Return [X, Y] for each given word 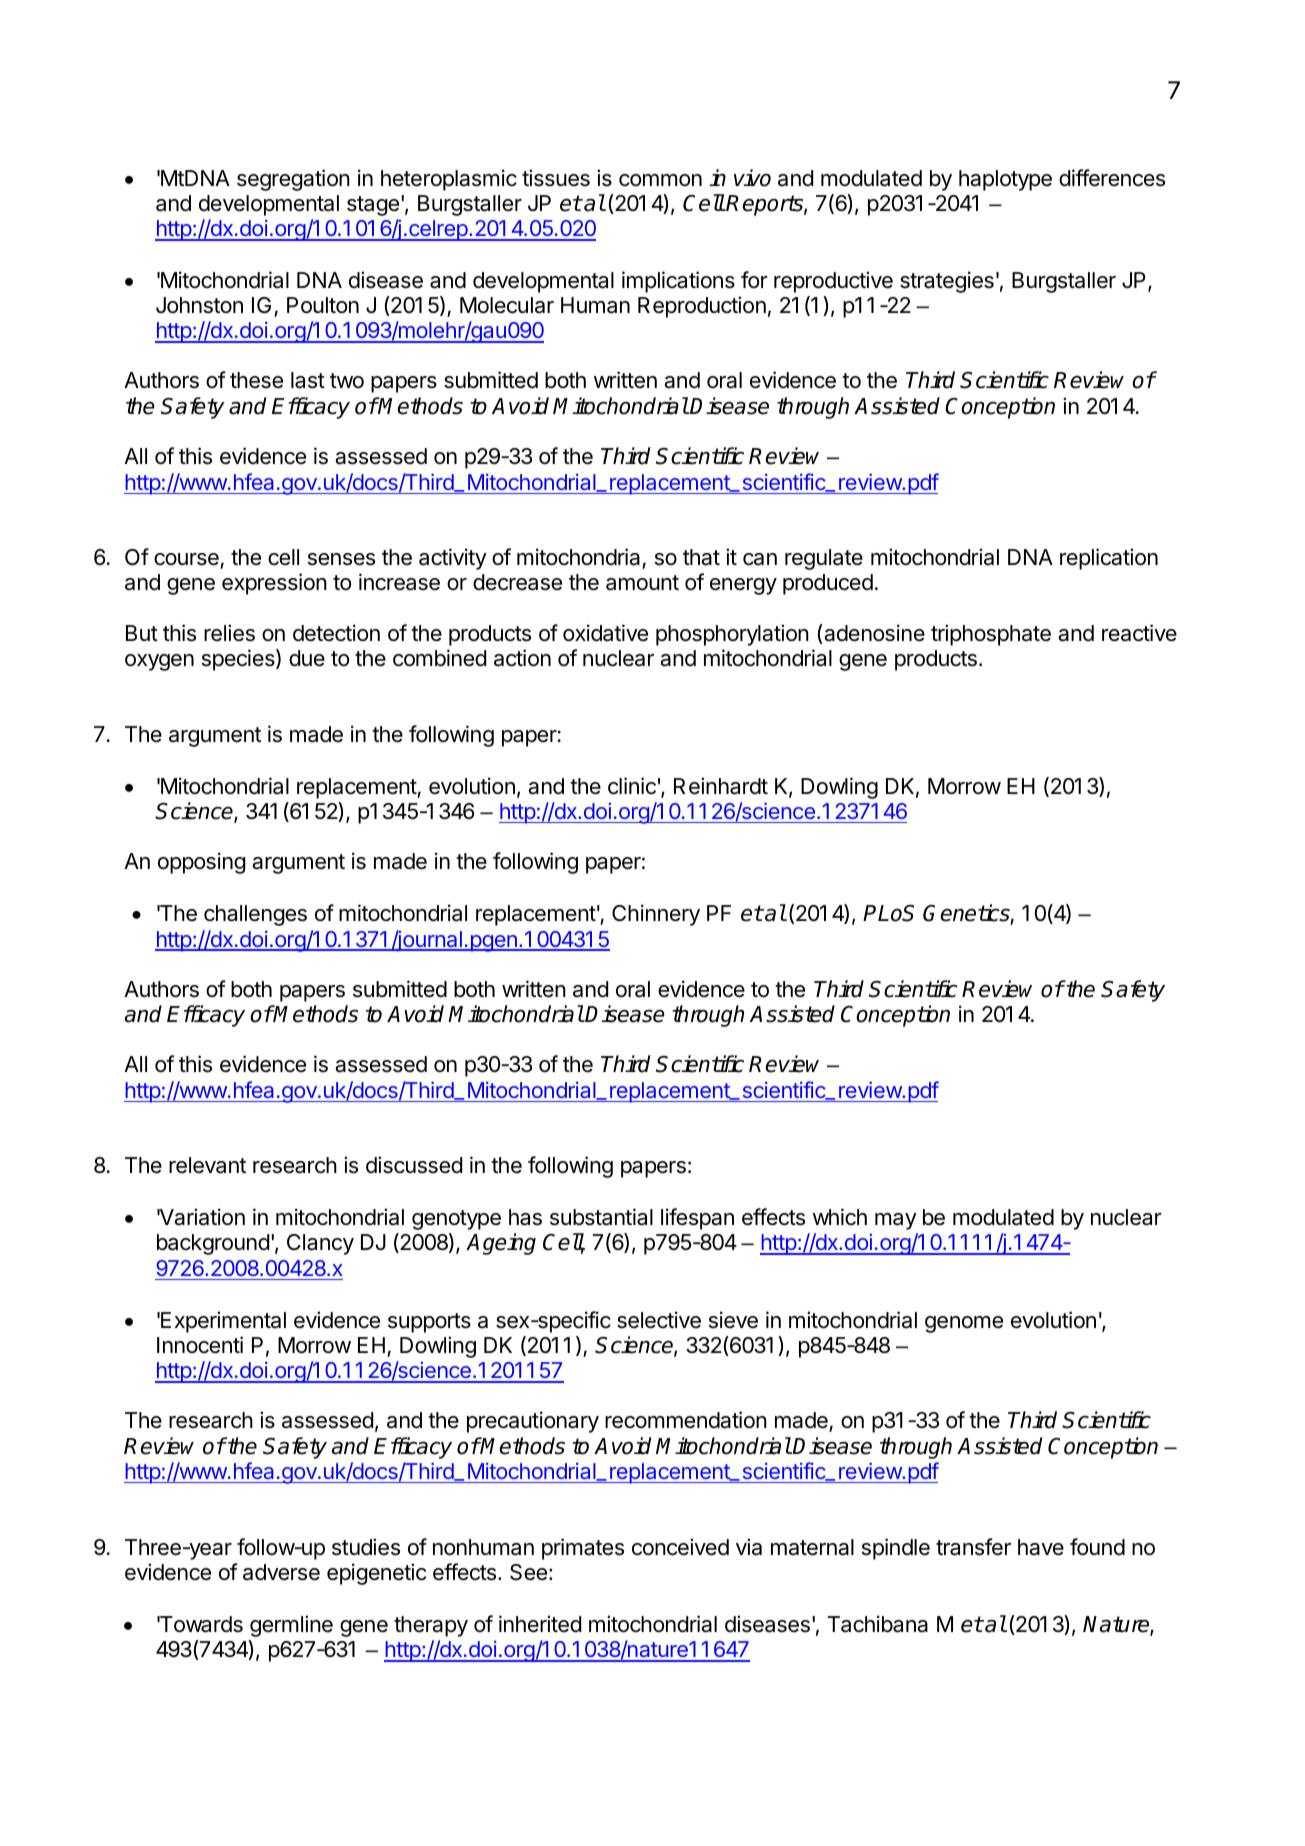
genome [964, 1324]
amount [642, 583]
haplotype [1005, 180]
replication [1109, 559]
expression [274, 584]
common [660, 180]
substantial [601, 1217]
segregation [293, 180]
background [213, 1244]
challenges [255, 915]
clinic [632, 786]
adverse [281, 1572]
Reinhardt [721, 786]
